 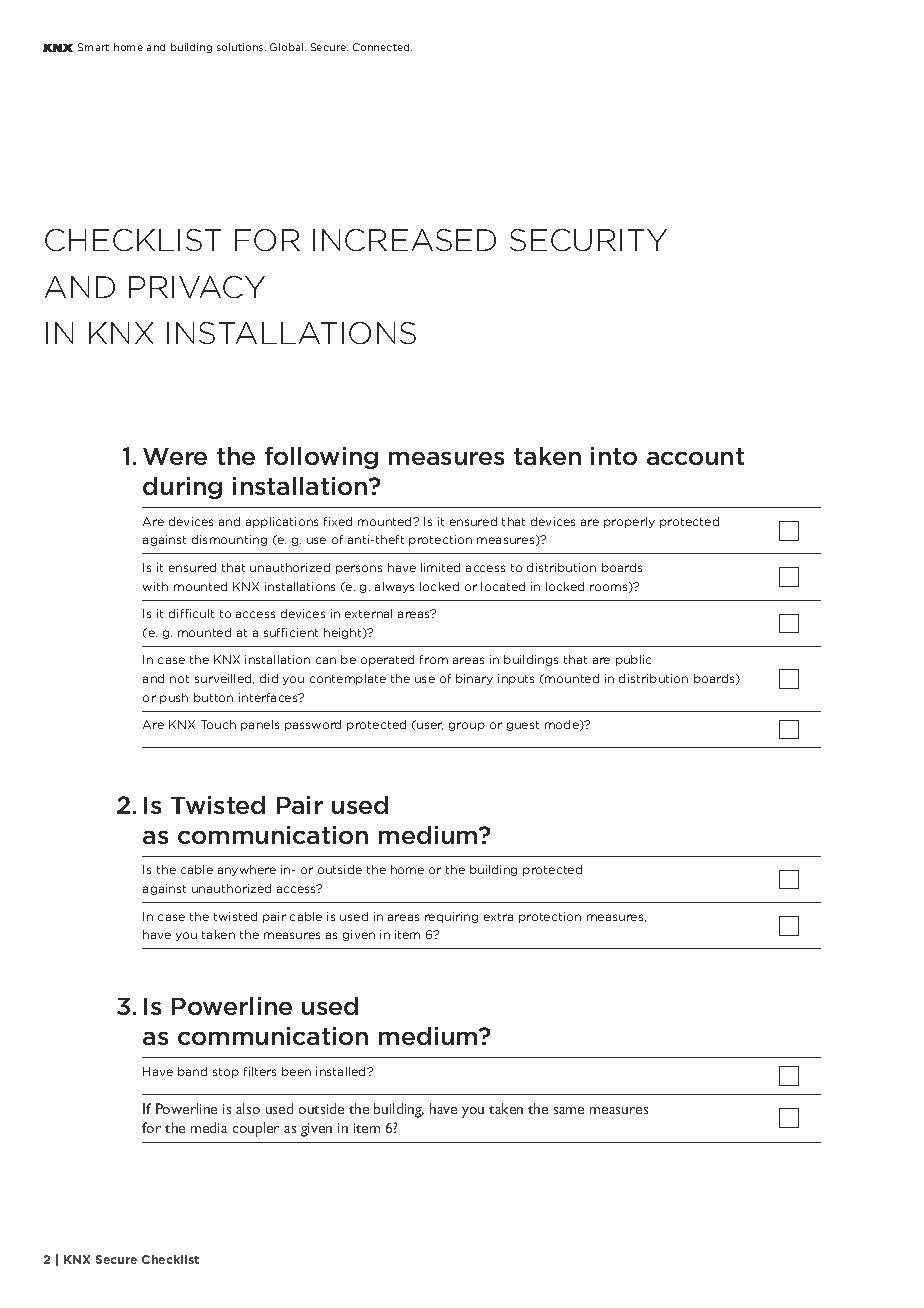 What do you see at coordinates (247, 870) in the page?
I see `anywhere` at bounding box center [247, 870].
